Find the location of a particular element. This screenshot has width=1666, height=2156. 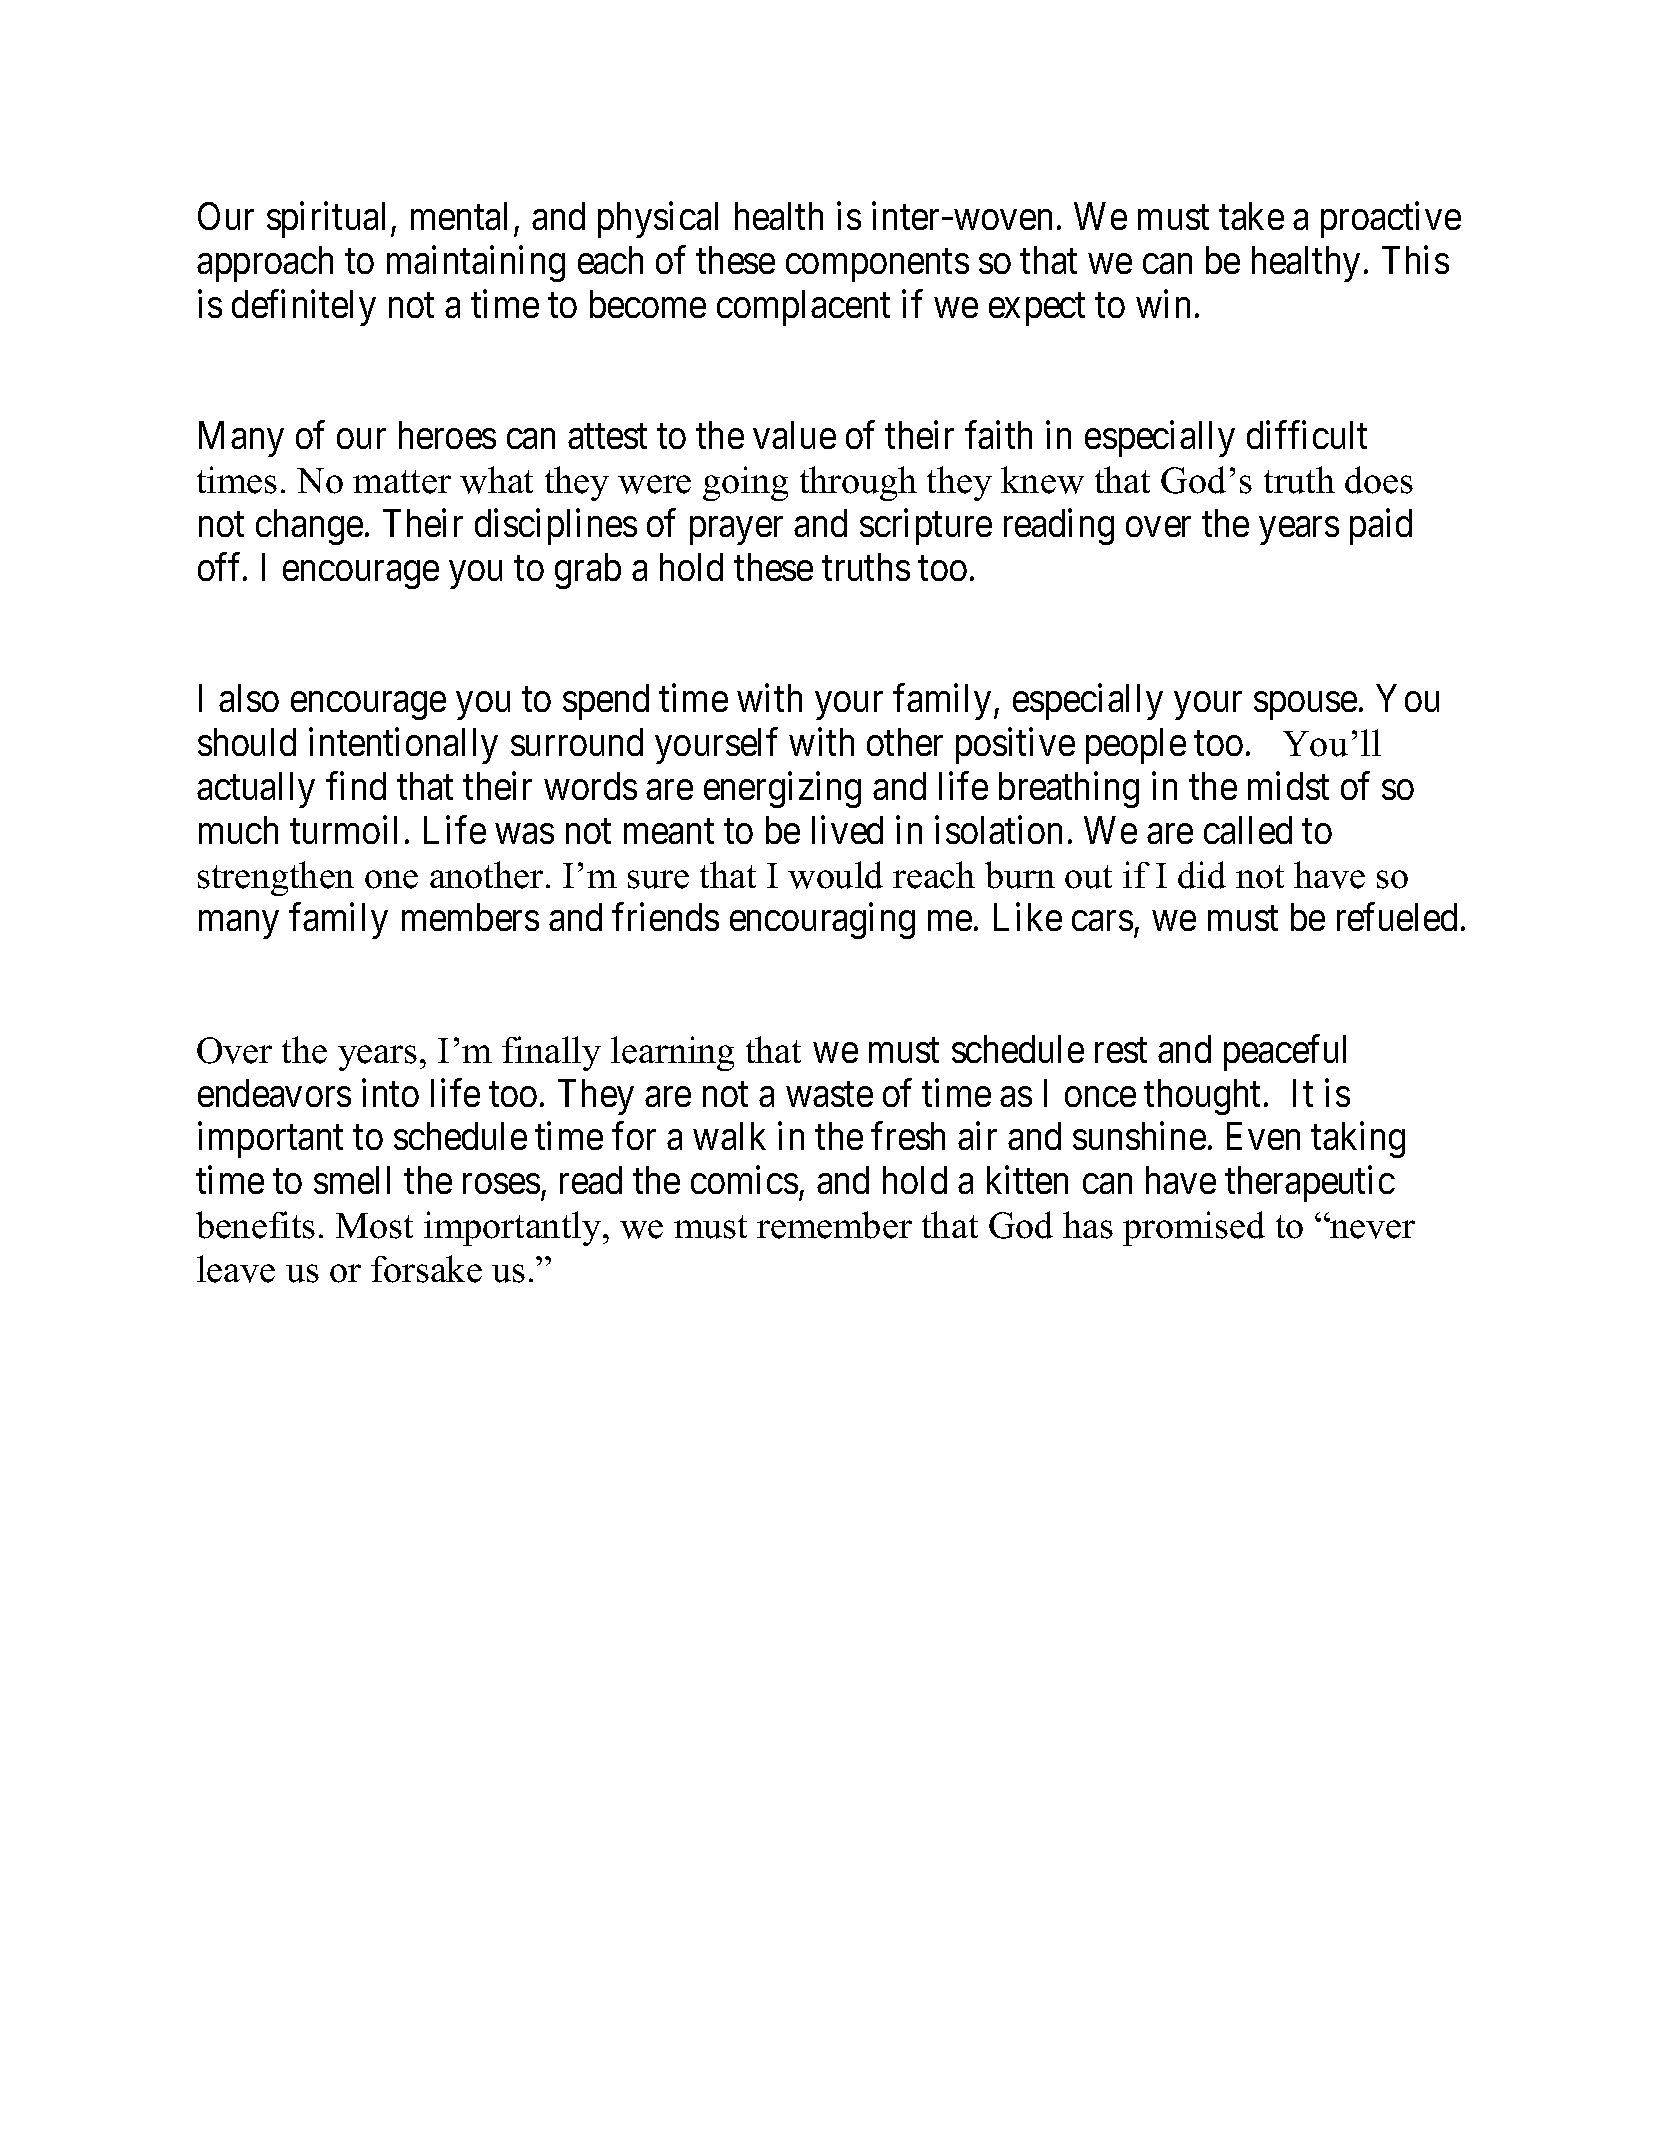

take is located at coordinates (1251, 216).
